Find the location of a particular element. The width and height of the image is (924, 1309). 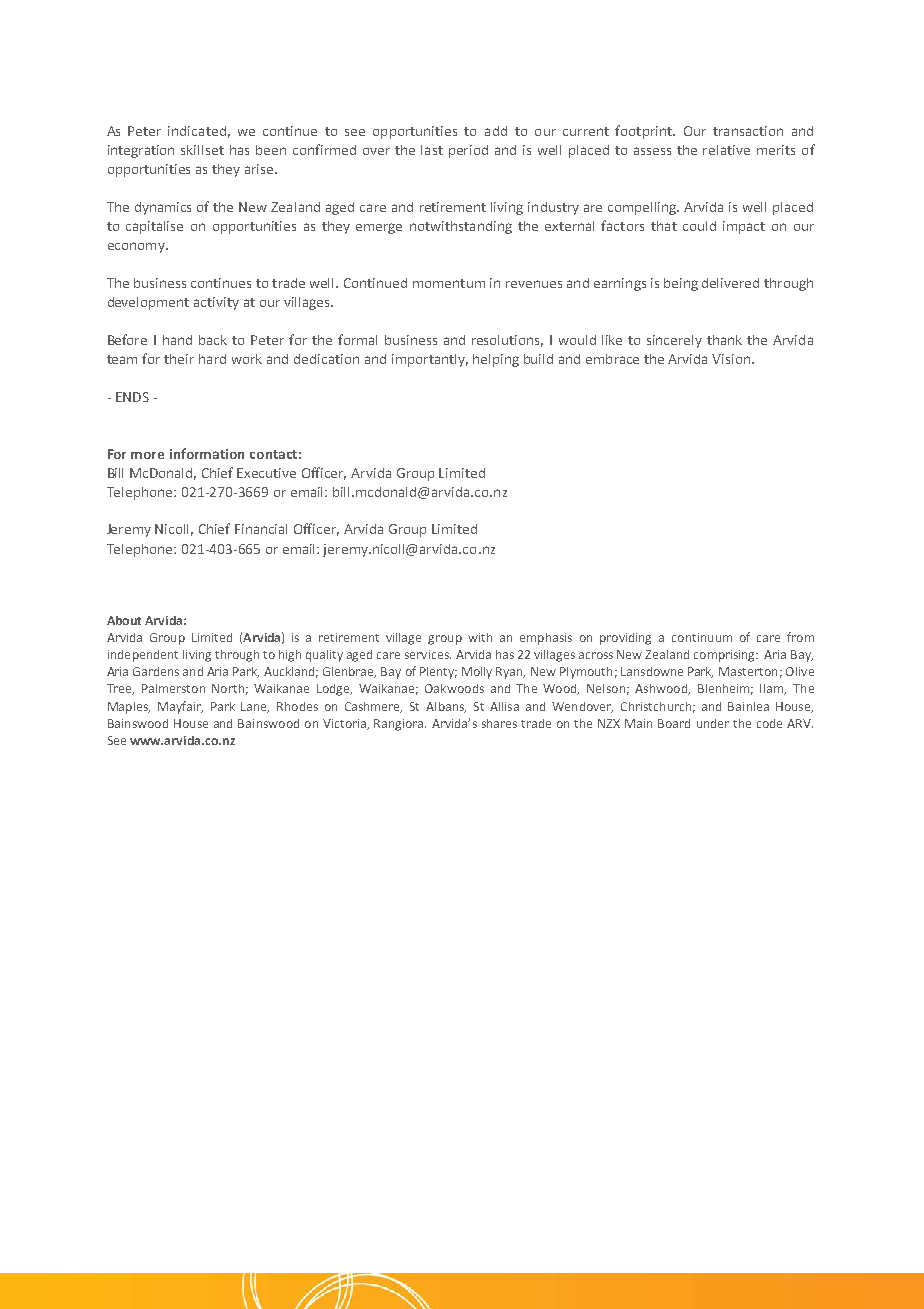

Mayfair is located at coordinates (180, 707).
